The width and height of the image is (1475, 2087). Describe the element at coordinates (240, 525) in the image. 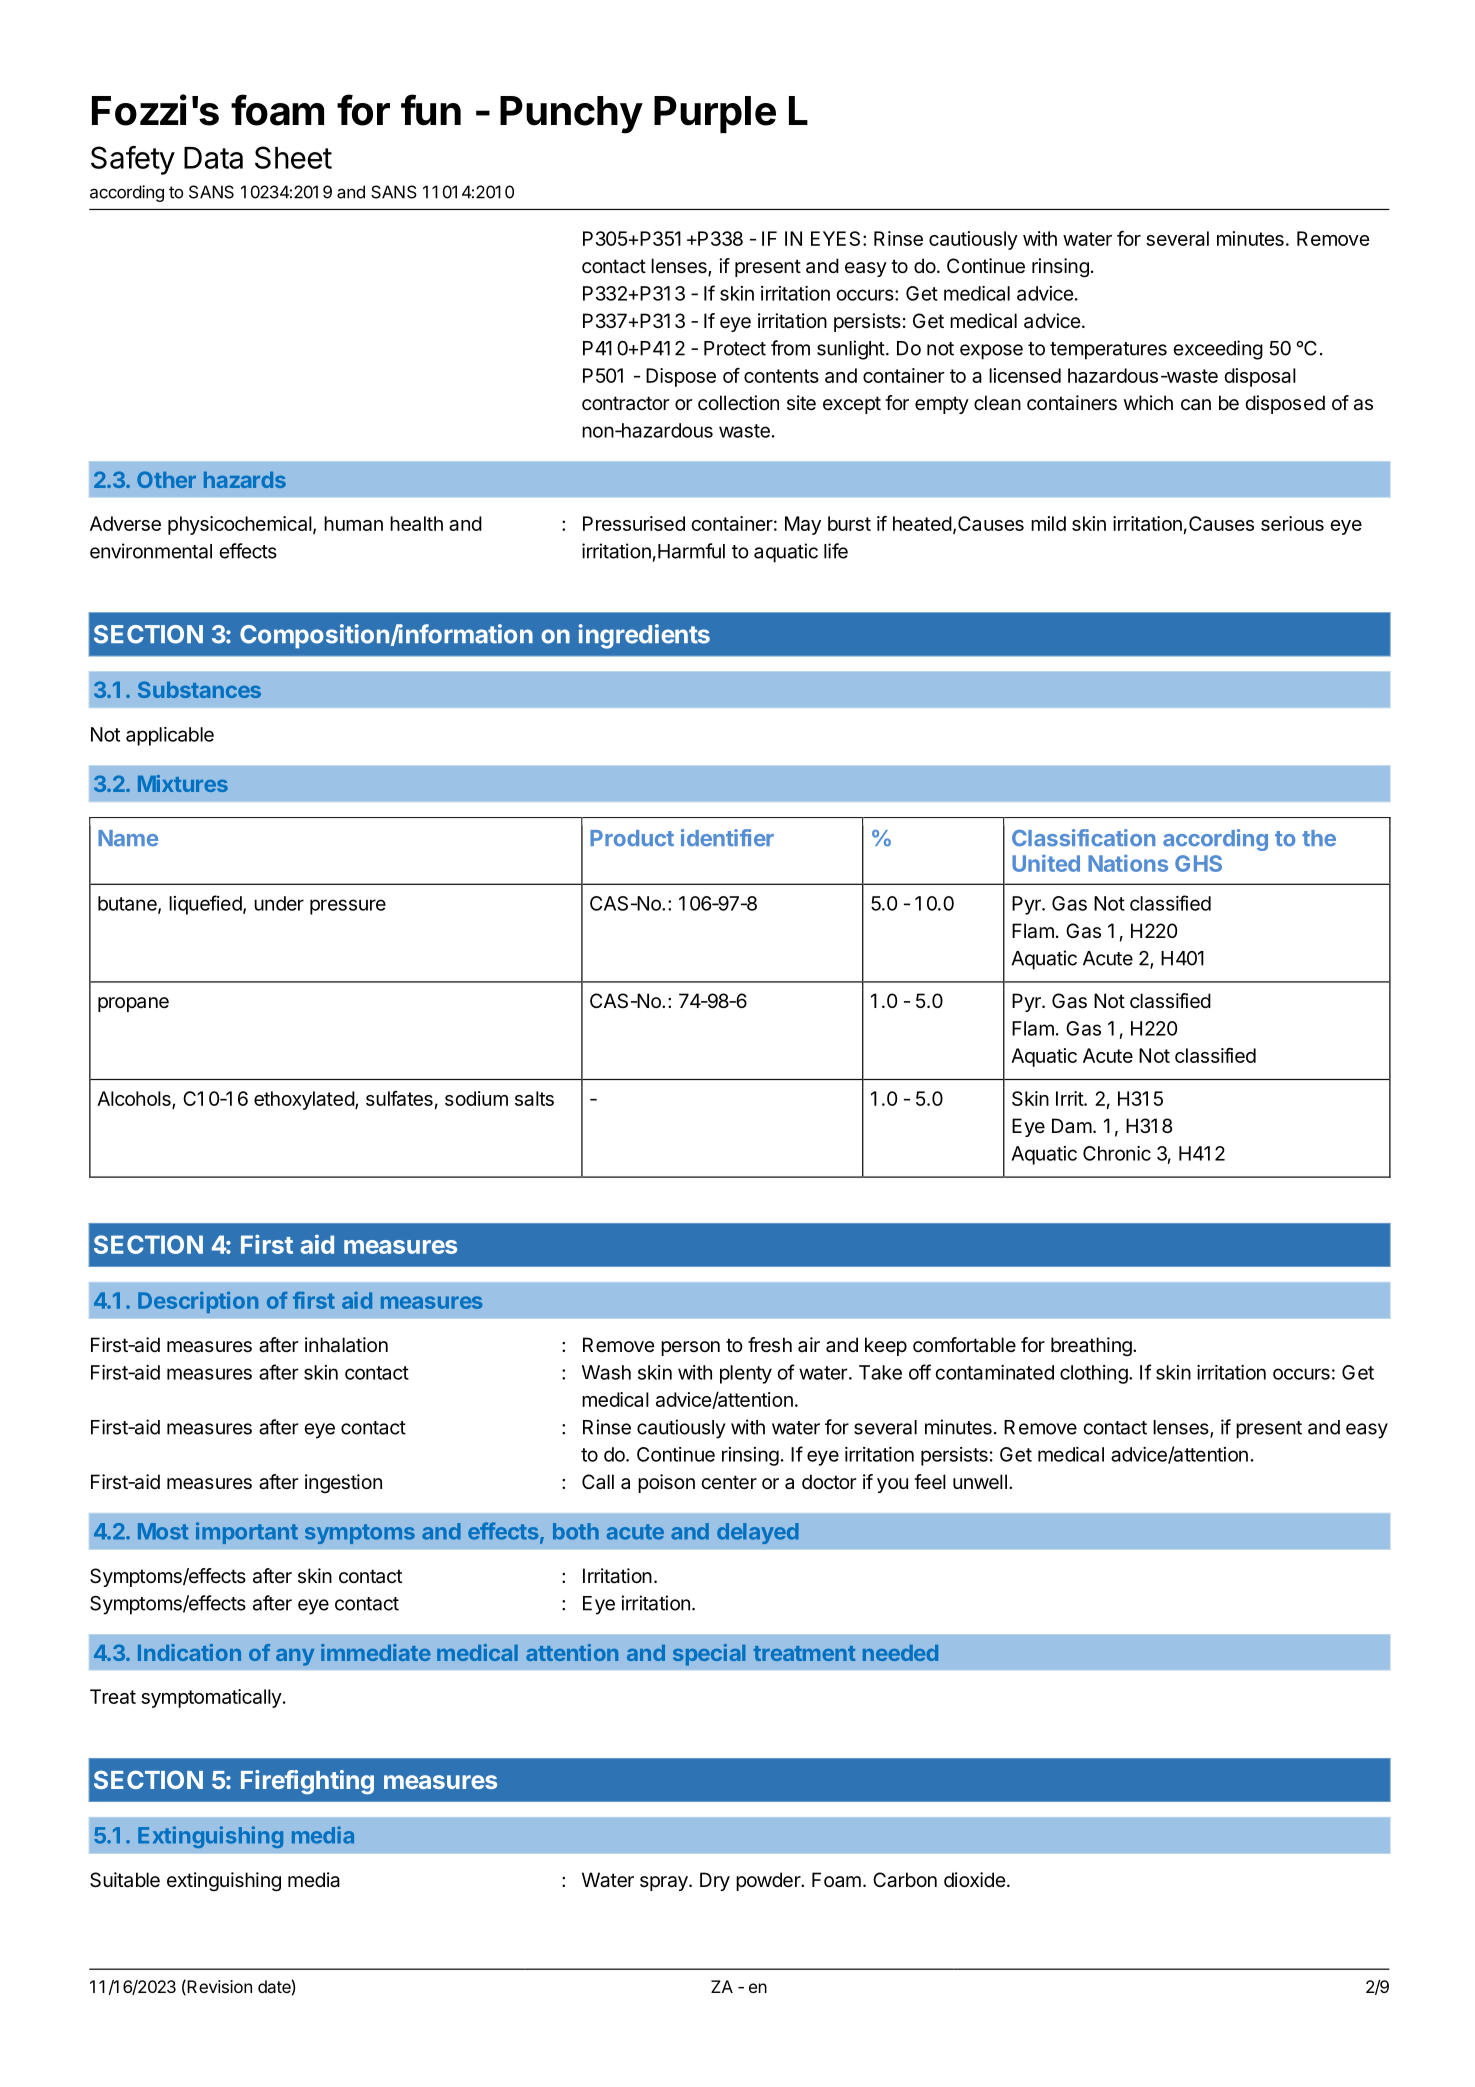

I see `physicochemical` at that location.
